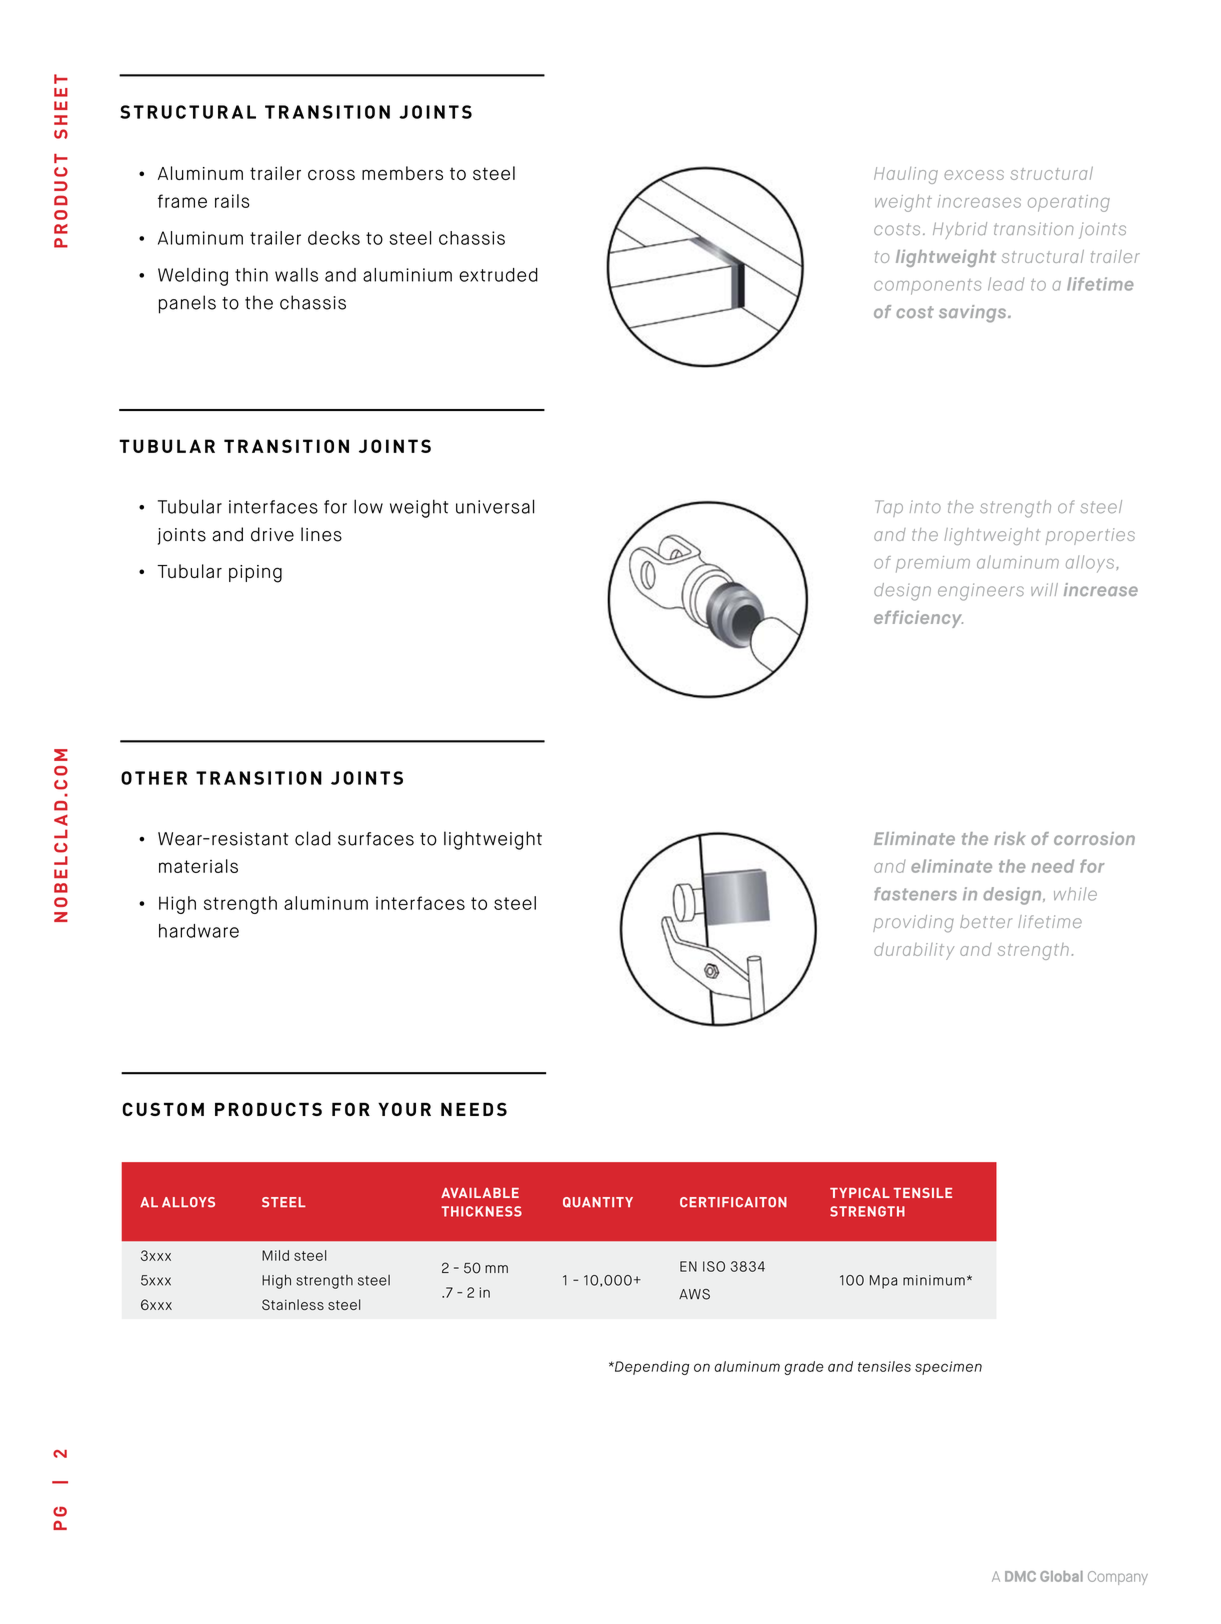 This screenshot has width=1221, height=1624. What do you see at coordinates (163, 1109) in the screenshot?
I see `CUSTOM` at bounding box center [163, 1109].
